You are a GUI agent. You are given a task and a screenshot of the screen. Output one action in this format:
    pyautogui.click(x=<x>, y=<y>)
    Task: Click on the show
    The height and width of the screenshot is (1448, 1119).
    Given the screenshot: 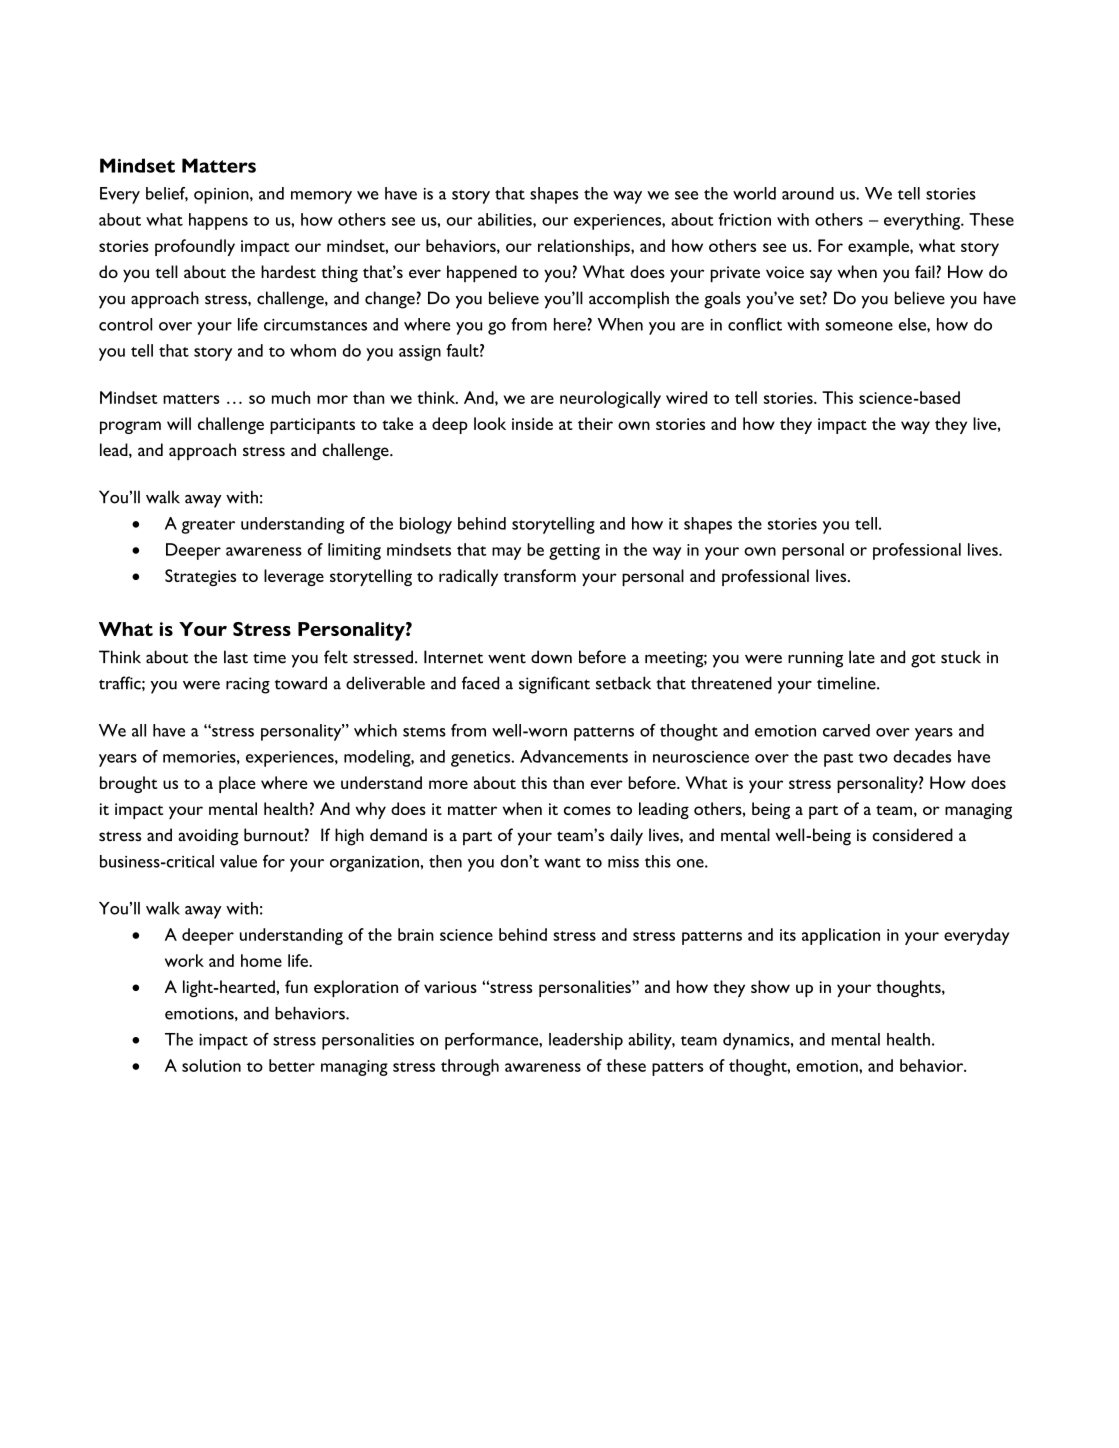 What is the action you would take?
    pyautogui.click(x=770, y=986)
